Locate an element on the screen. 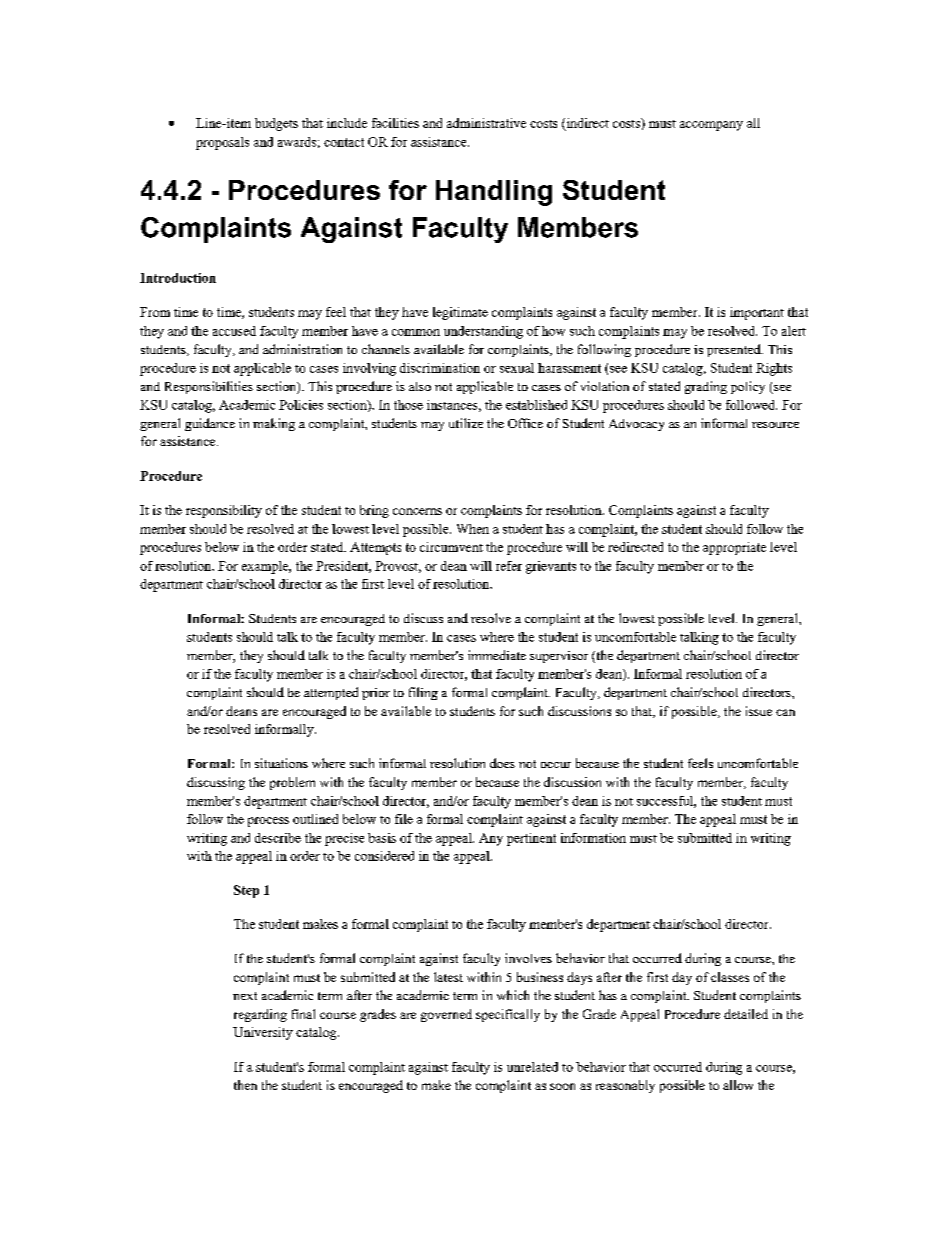 This screenshot has width=952, height=1233. administrative is located at coordinates (486, 123).
